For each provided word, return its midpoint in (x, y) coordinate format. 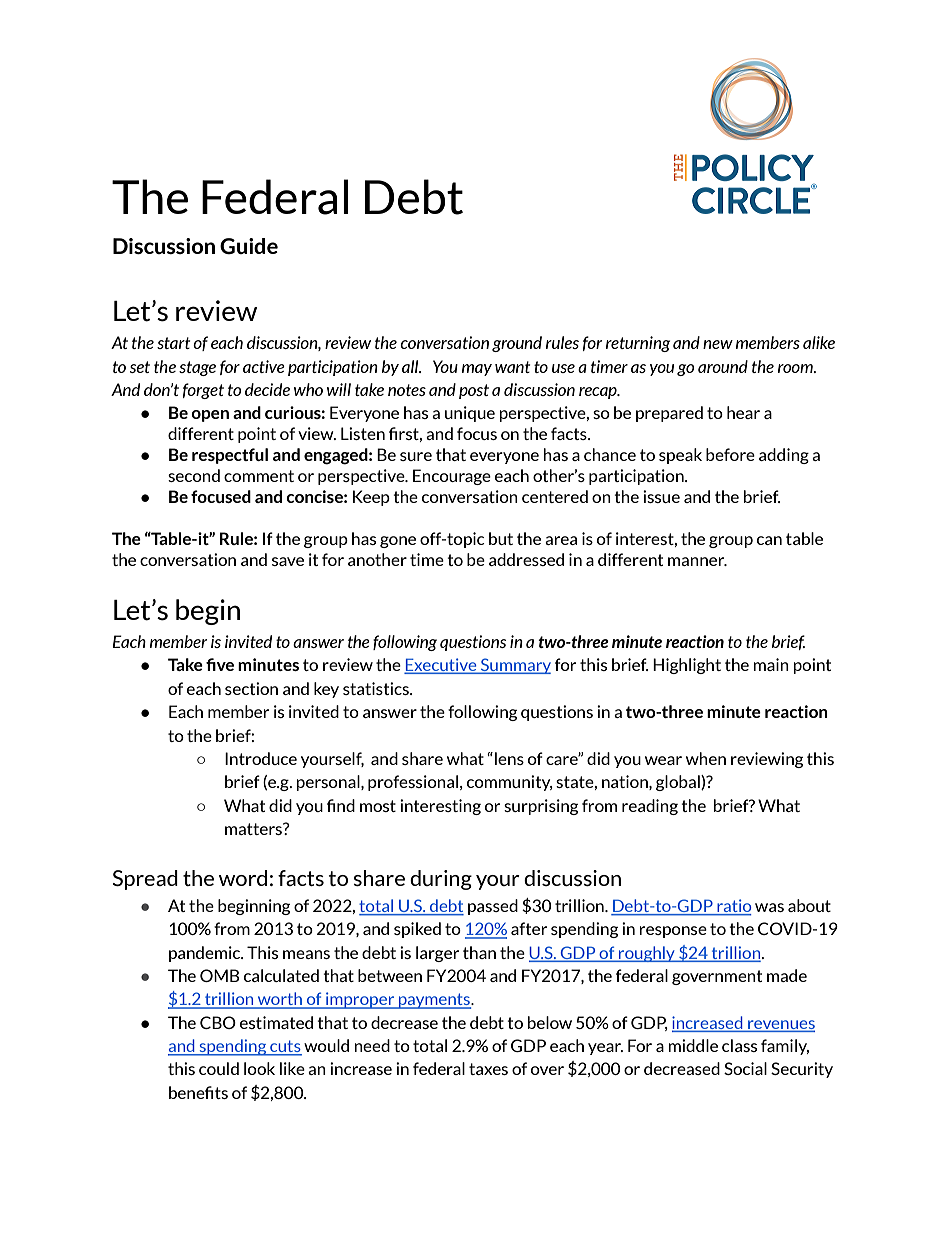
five (220, 664)
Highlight (687, 666)
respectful (230, 456)
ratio (733, 907)
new (718, 344)
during (441, 880)
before (730, 454)
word (243, 878)
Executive (441, 666)
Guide (249, 246)
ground (517, 344)
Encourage (452, 477)
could (219, 1068)
